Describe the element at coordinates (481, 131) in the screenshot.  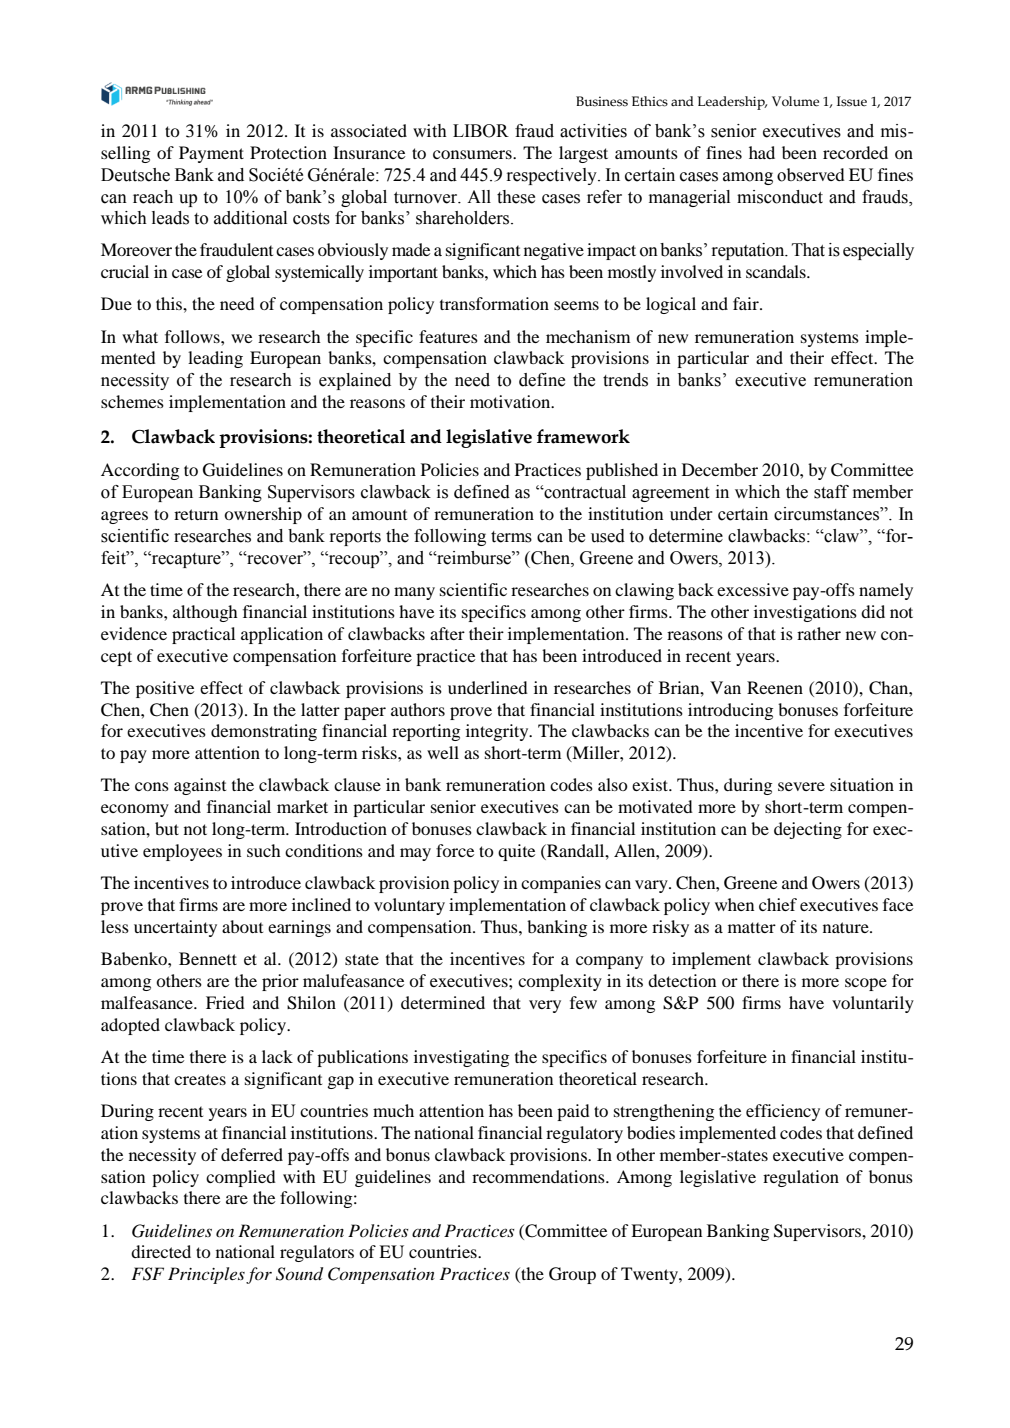
I see `LIBOR` at that location.
